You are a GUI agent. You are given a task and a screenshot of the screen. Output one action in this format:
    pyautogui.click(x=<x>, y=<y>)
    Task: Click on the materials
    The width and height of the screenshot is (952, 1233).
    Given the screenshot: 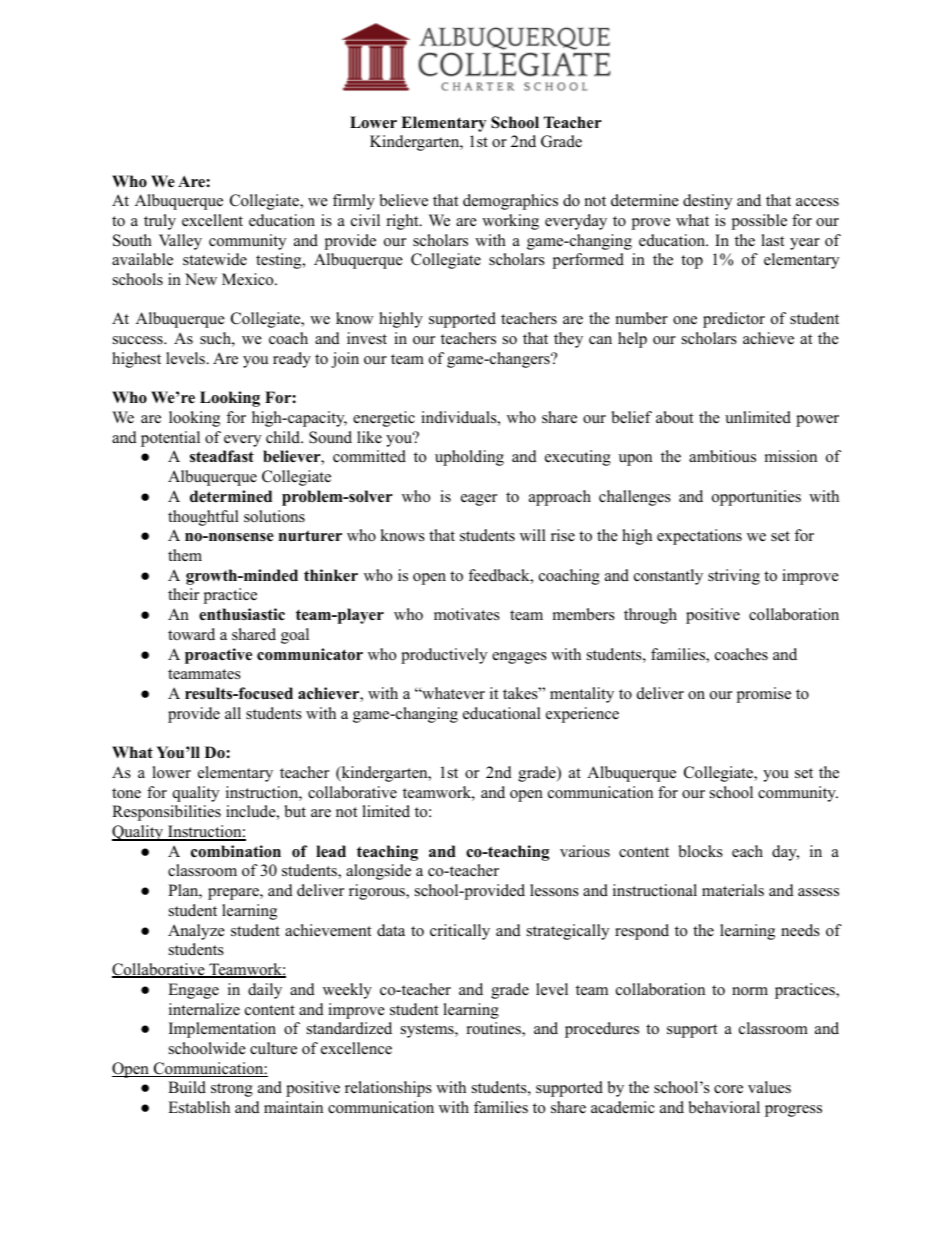 What is the action you would take?
    pyautogui.click(x=733, y=890)
